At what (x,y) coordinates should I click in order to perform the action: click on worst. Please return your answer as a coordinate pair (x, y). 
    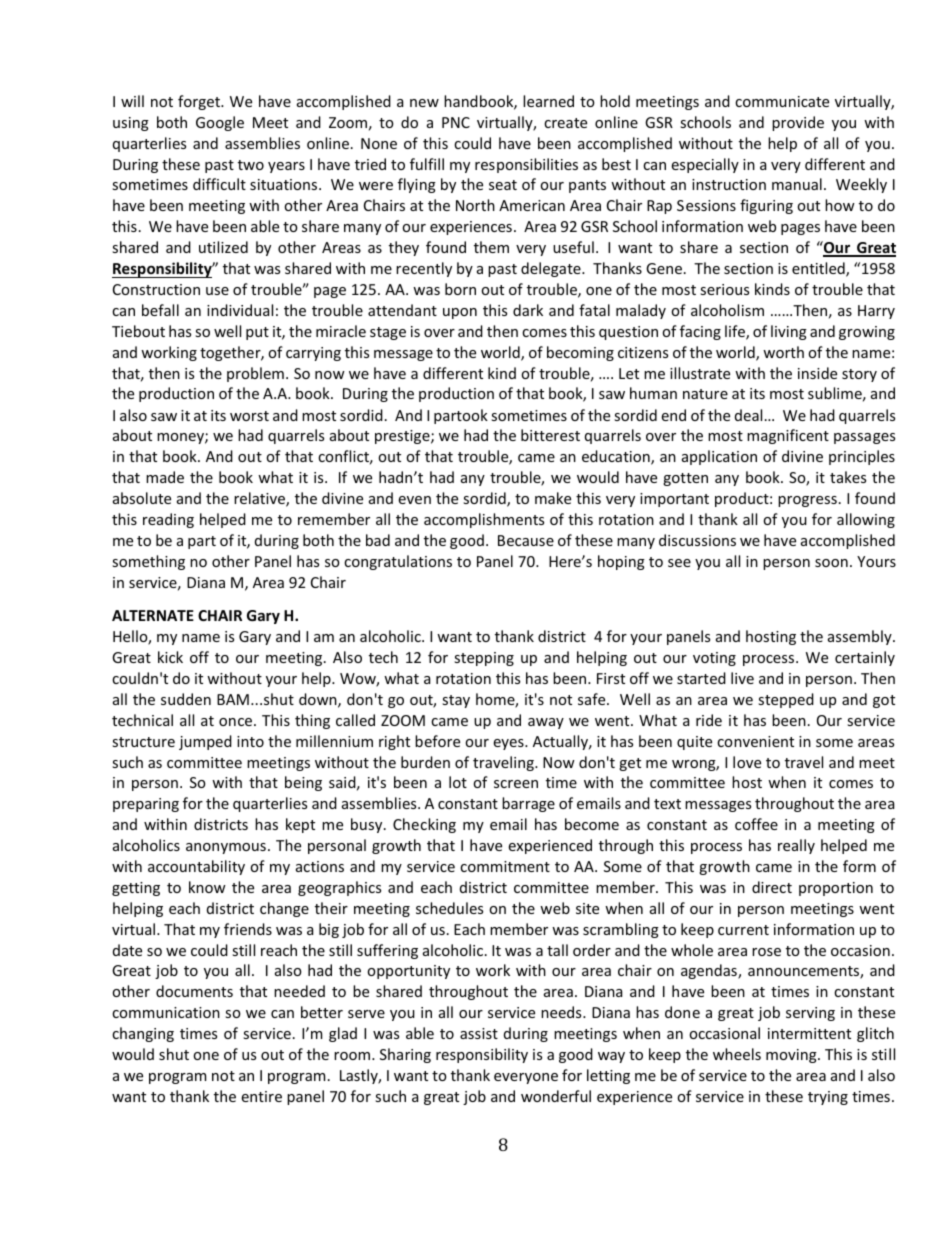
    Looking at the image, I should click on (249, 416).
